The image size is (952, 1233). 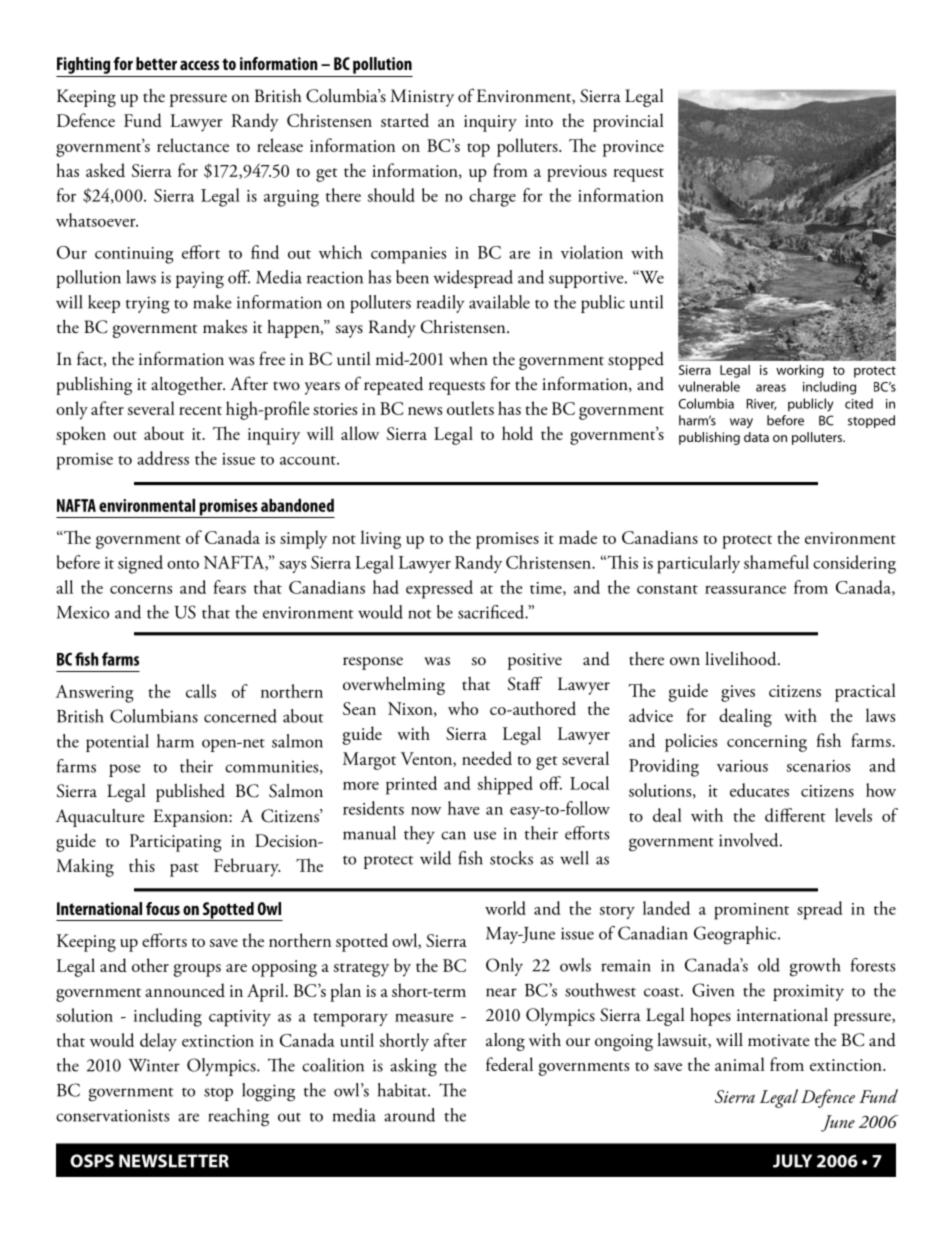 What do you see at coordinates (511, 858) in the screenshot?
I see `stocks` at bounding box center [511, 858].
